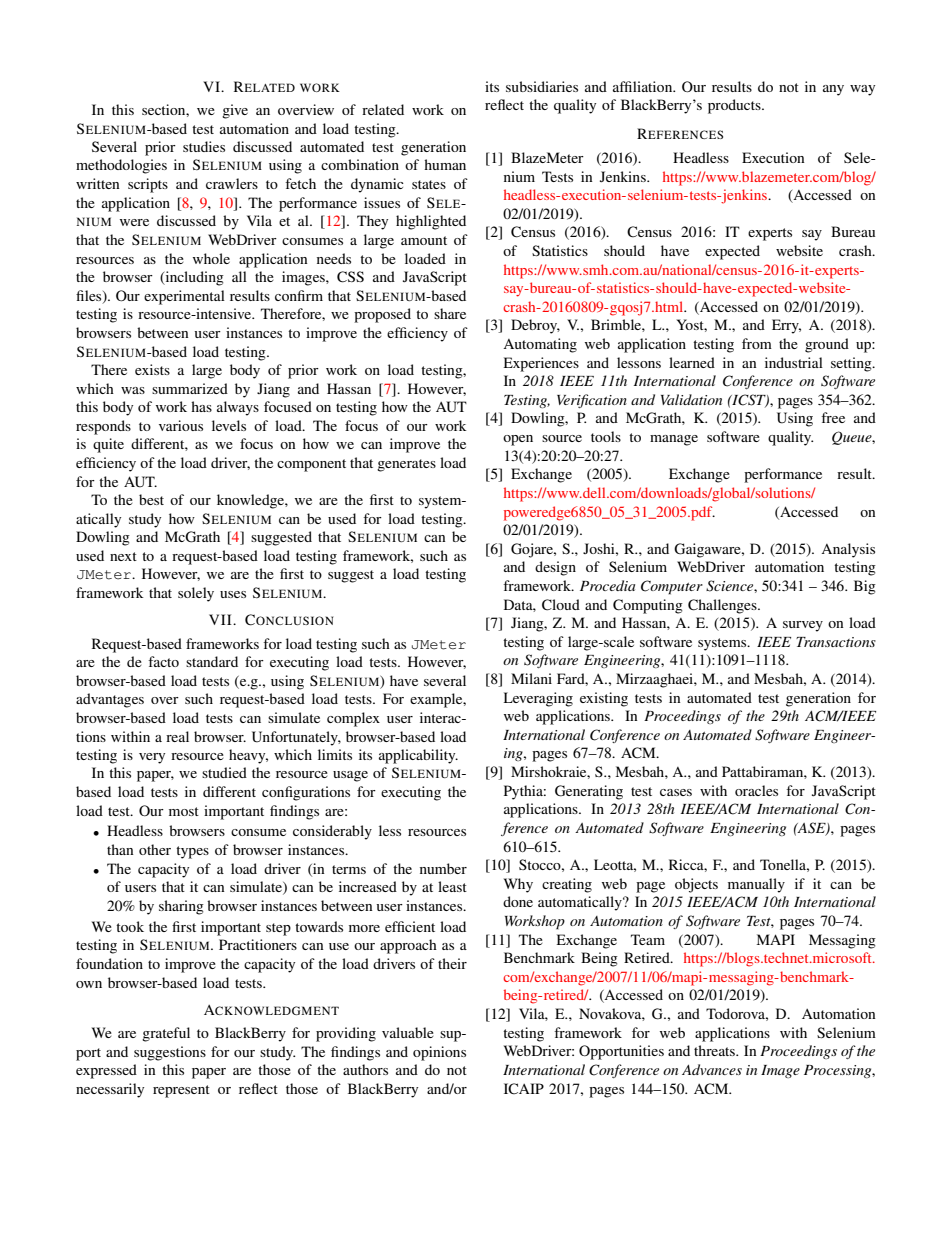 The height and width of the screenshot is (1233, 952). What do you see at coordinates (166, 1034) in the screenshot?
I see `grateful` at bounding box center [166, 1034].
